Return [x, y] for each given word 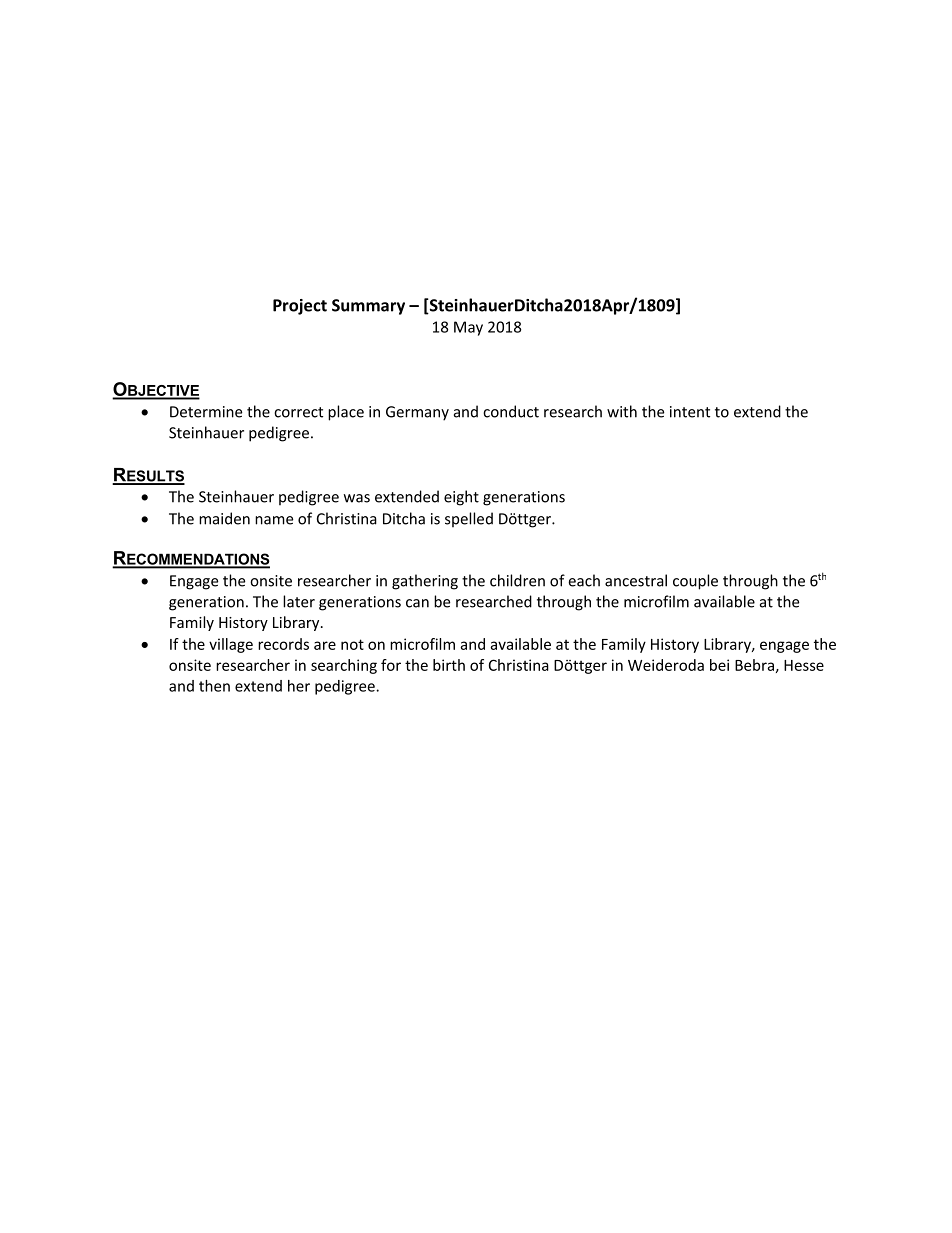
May [468, 328]
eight [461, 498]
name [274, 520]
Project [300, 307]
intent [690, 412]
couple [695, 582]
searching [344, 666]
